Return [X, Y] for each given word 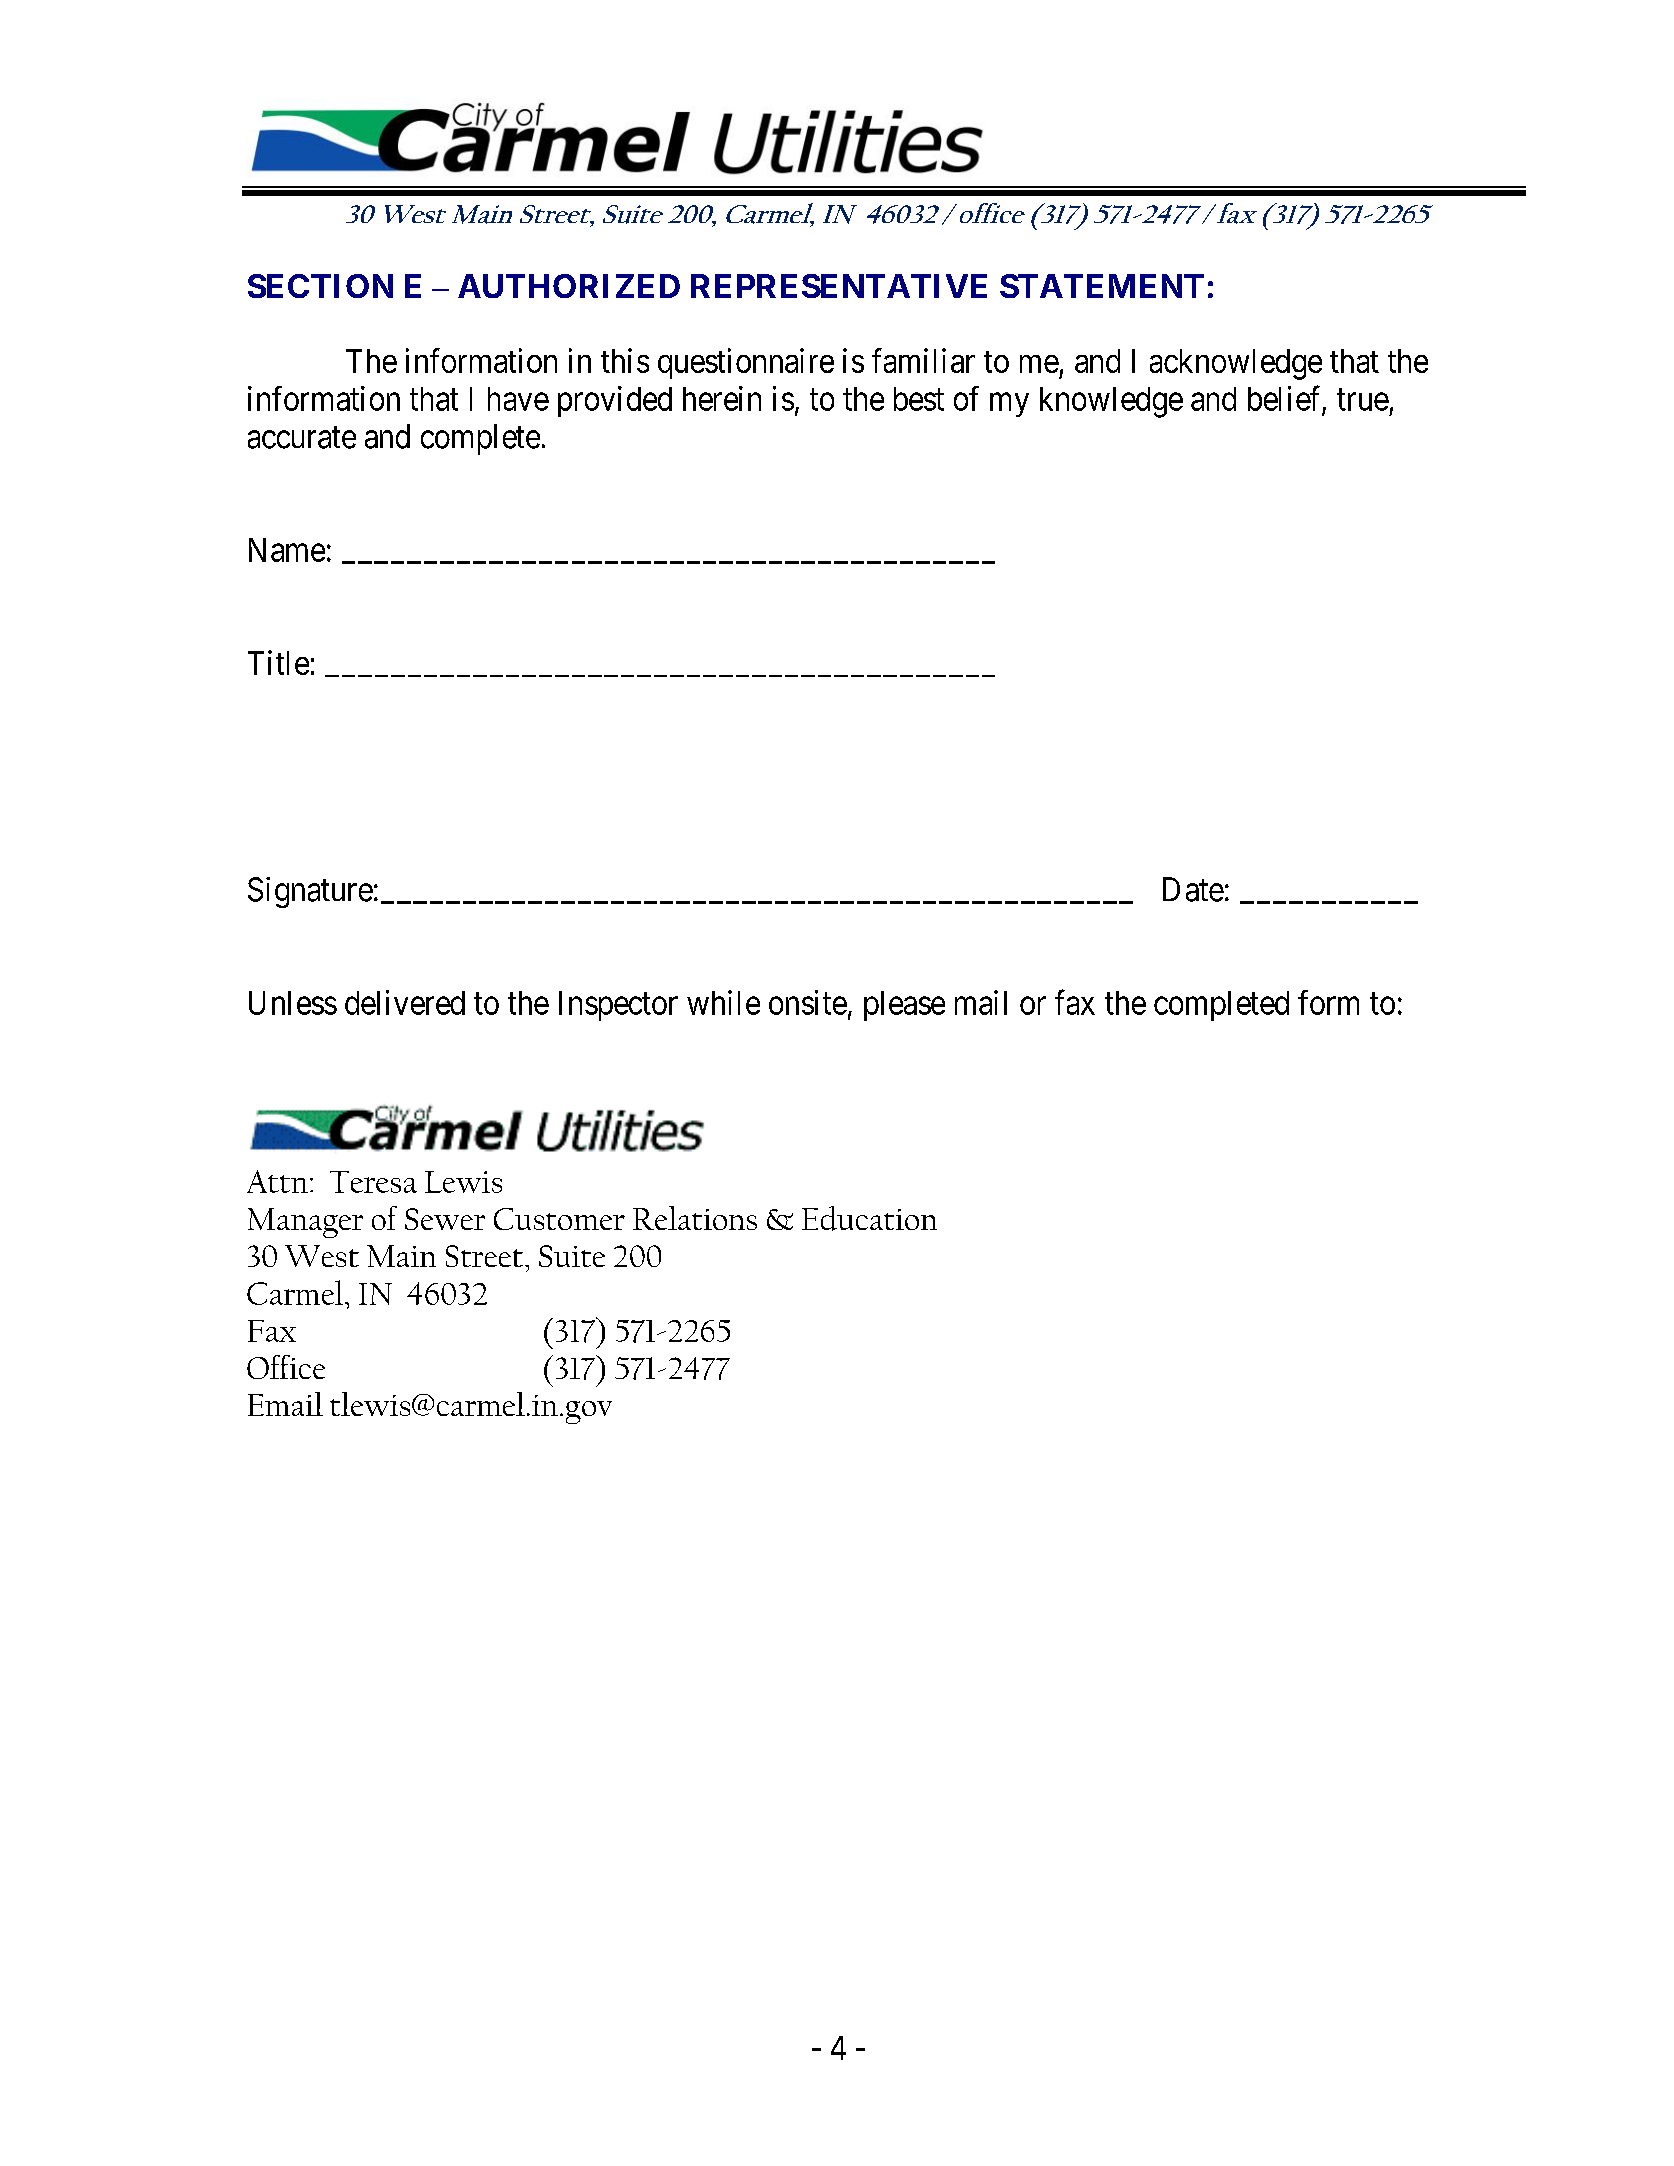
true [1363, 400]
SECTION [320, 286]
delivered [405, 1002]
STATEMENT [1102, 286]
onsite [808, 1002]
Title [278, 662]
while [723, 1002]
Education [869, 1218]
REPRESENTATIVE [839, 286]
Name [287, 550]
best [919, 399]
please [904, 1006]
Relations [695, 1218]
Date [1193, 889]
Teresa [373, 1182]
